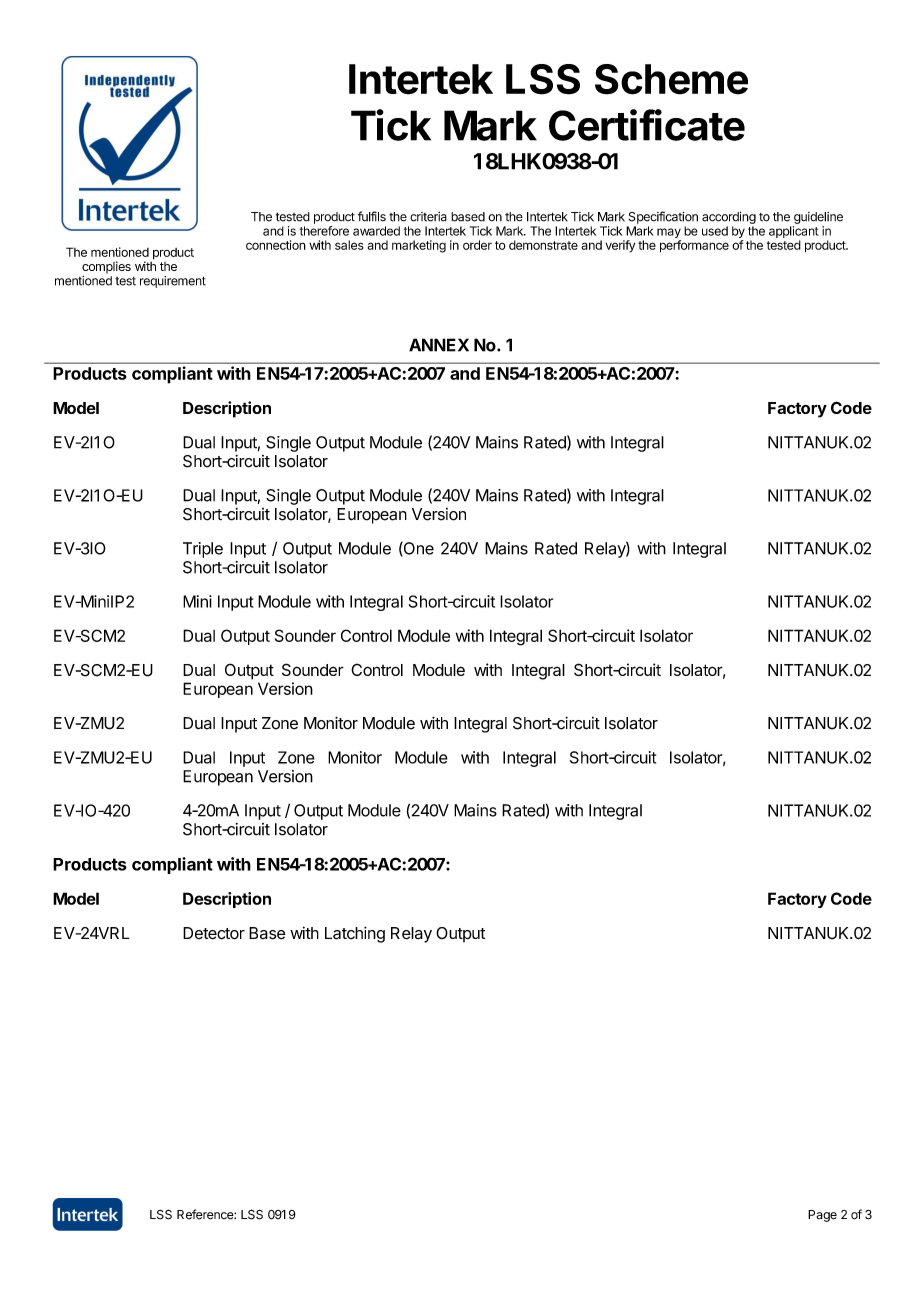  I want to click on criteria, so click(428, 217).
